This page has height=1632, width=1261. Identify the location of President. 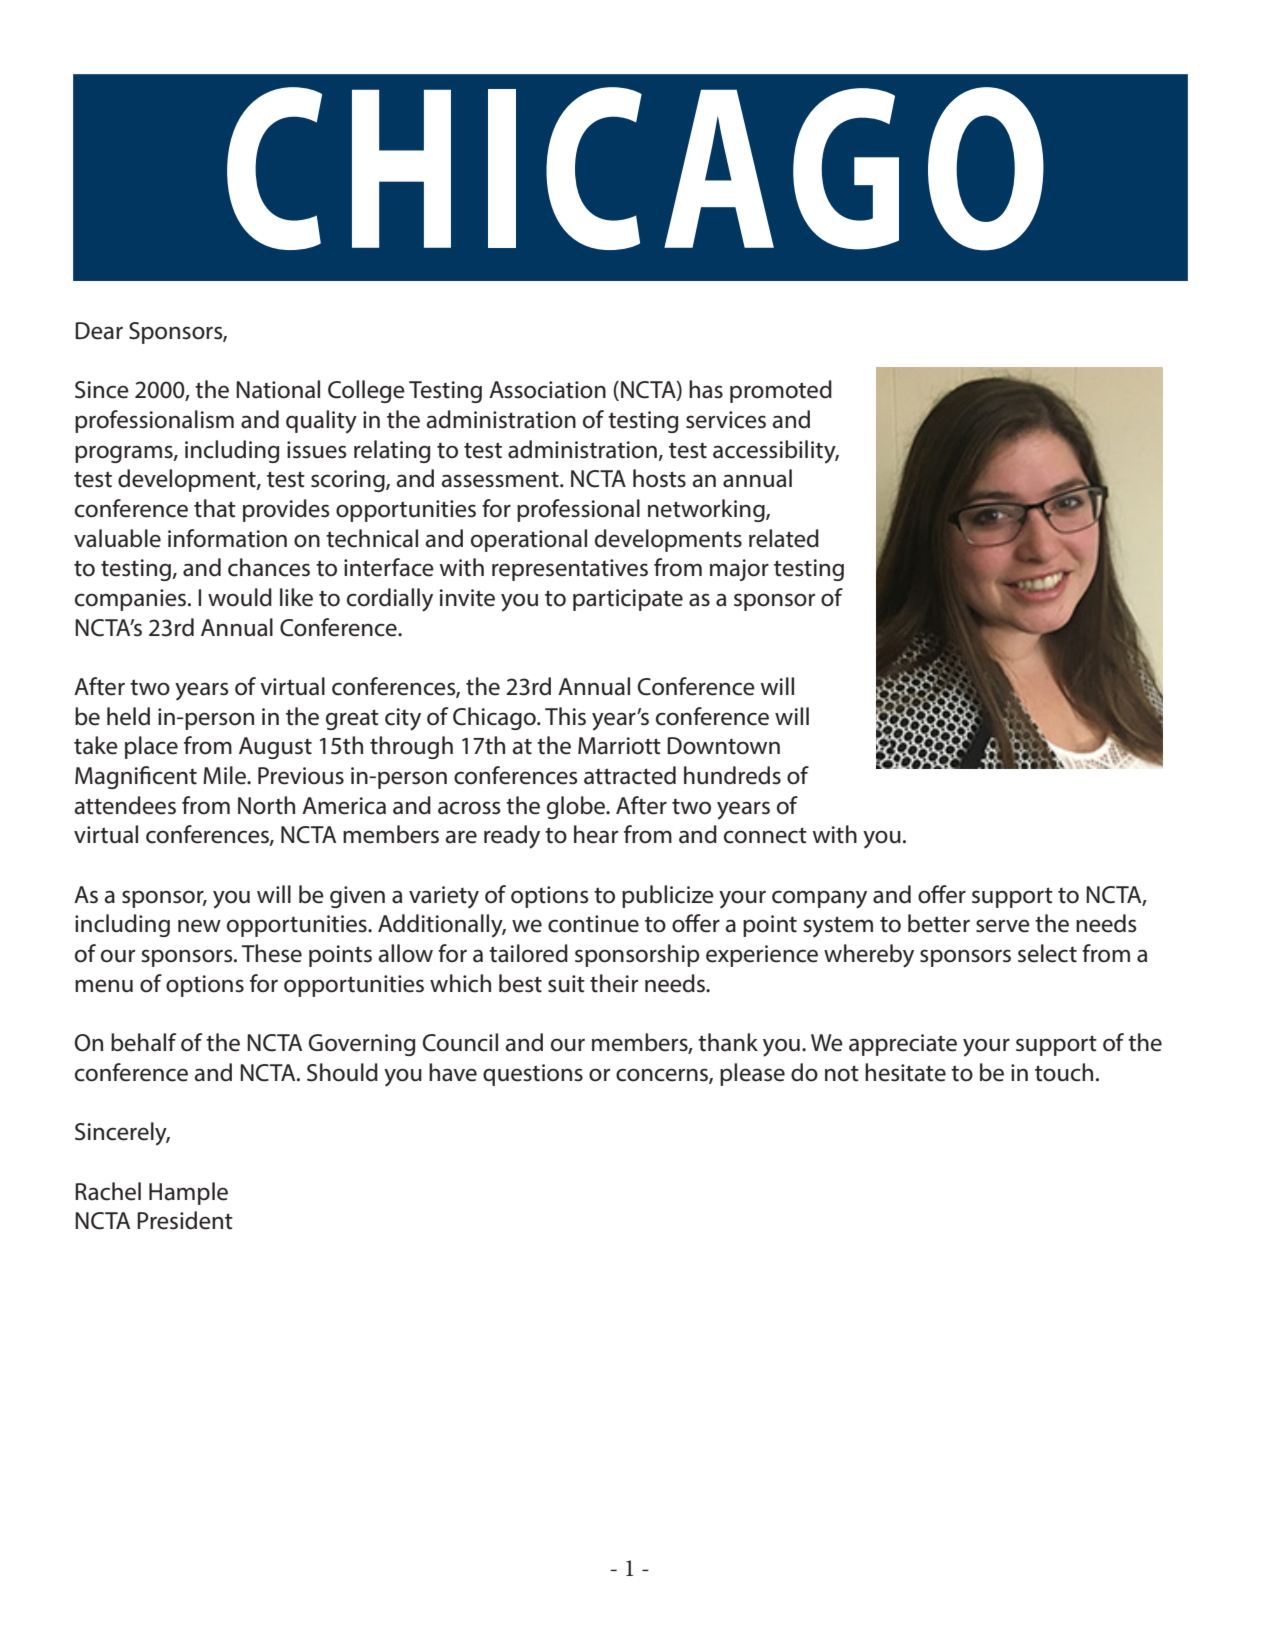
(185, 1220).
